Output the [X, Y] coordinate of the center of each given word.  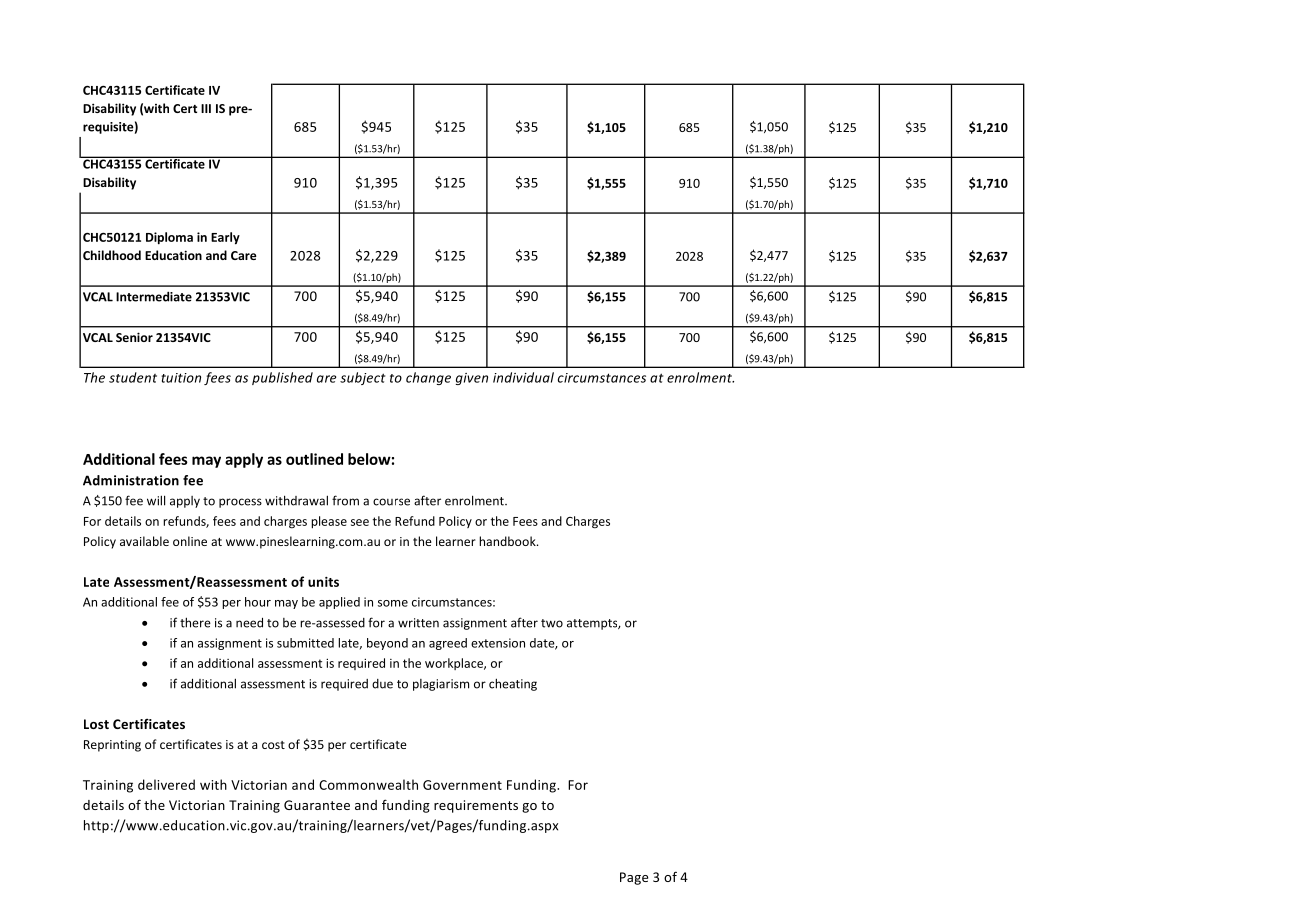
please [329, 522]
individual [523, 377]
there [195, 622]
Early [225, 238]
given [472, 379]
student [133, 377]
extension [498, 643]
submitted [305, 643]
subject [362, 378]
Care [244, 255]
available [144, 541]
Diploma [169, 238]
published [282, 378]
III [206, 108]
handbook [508, 541]
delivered [166, 784]
